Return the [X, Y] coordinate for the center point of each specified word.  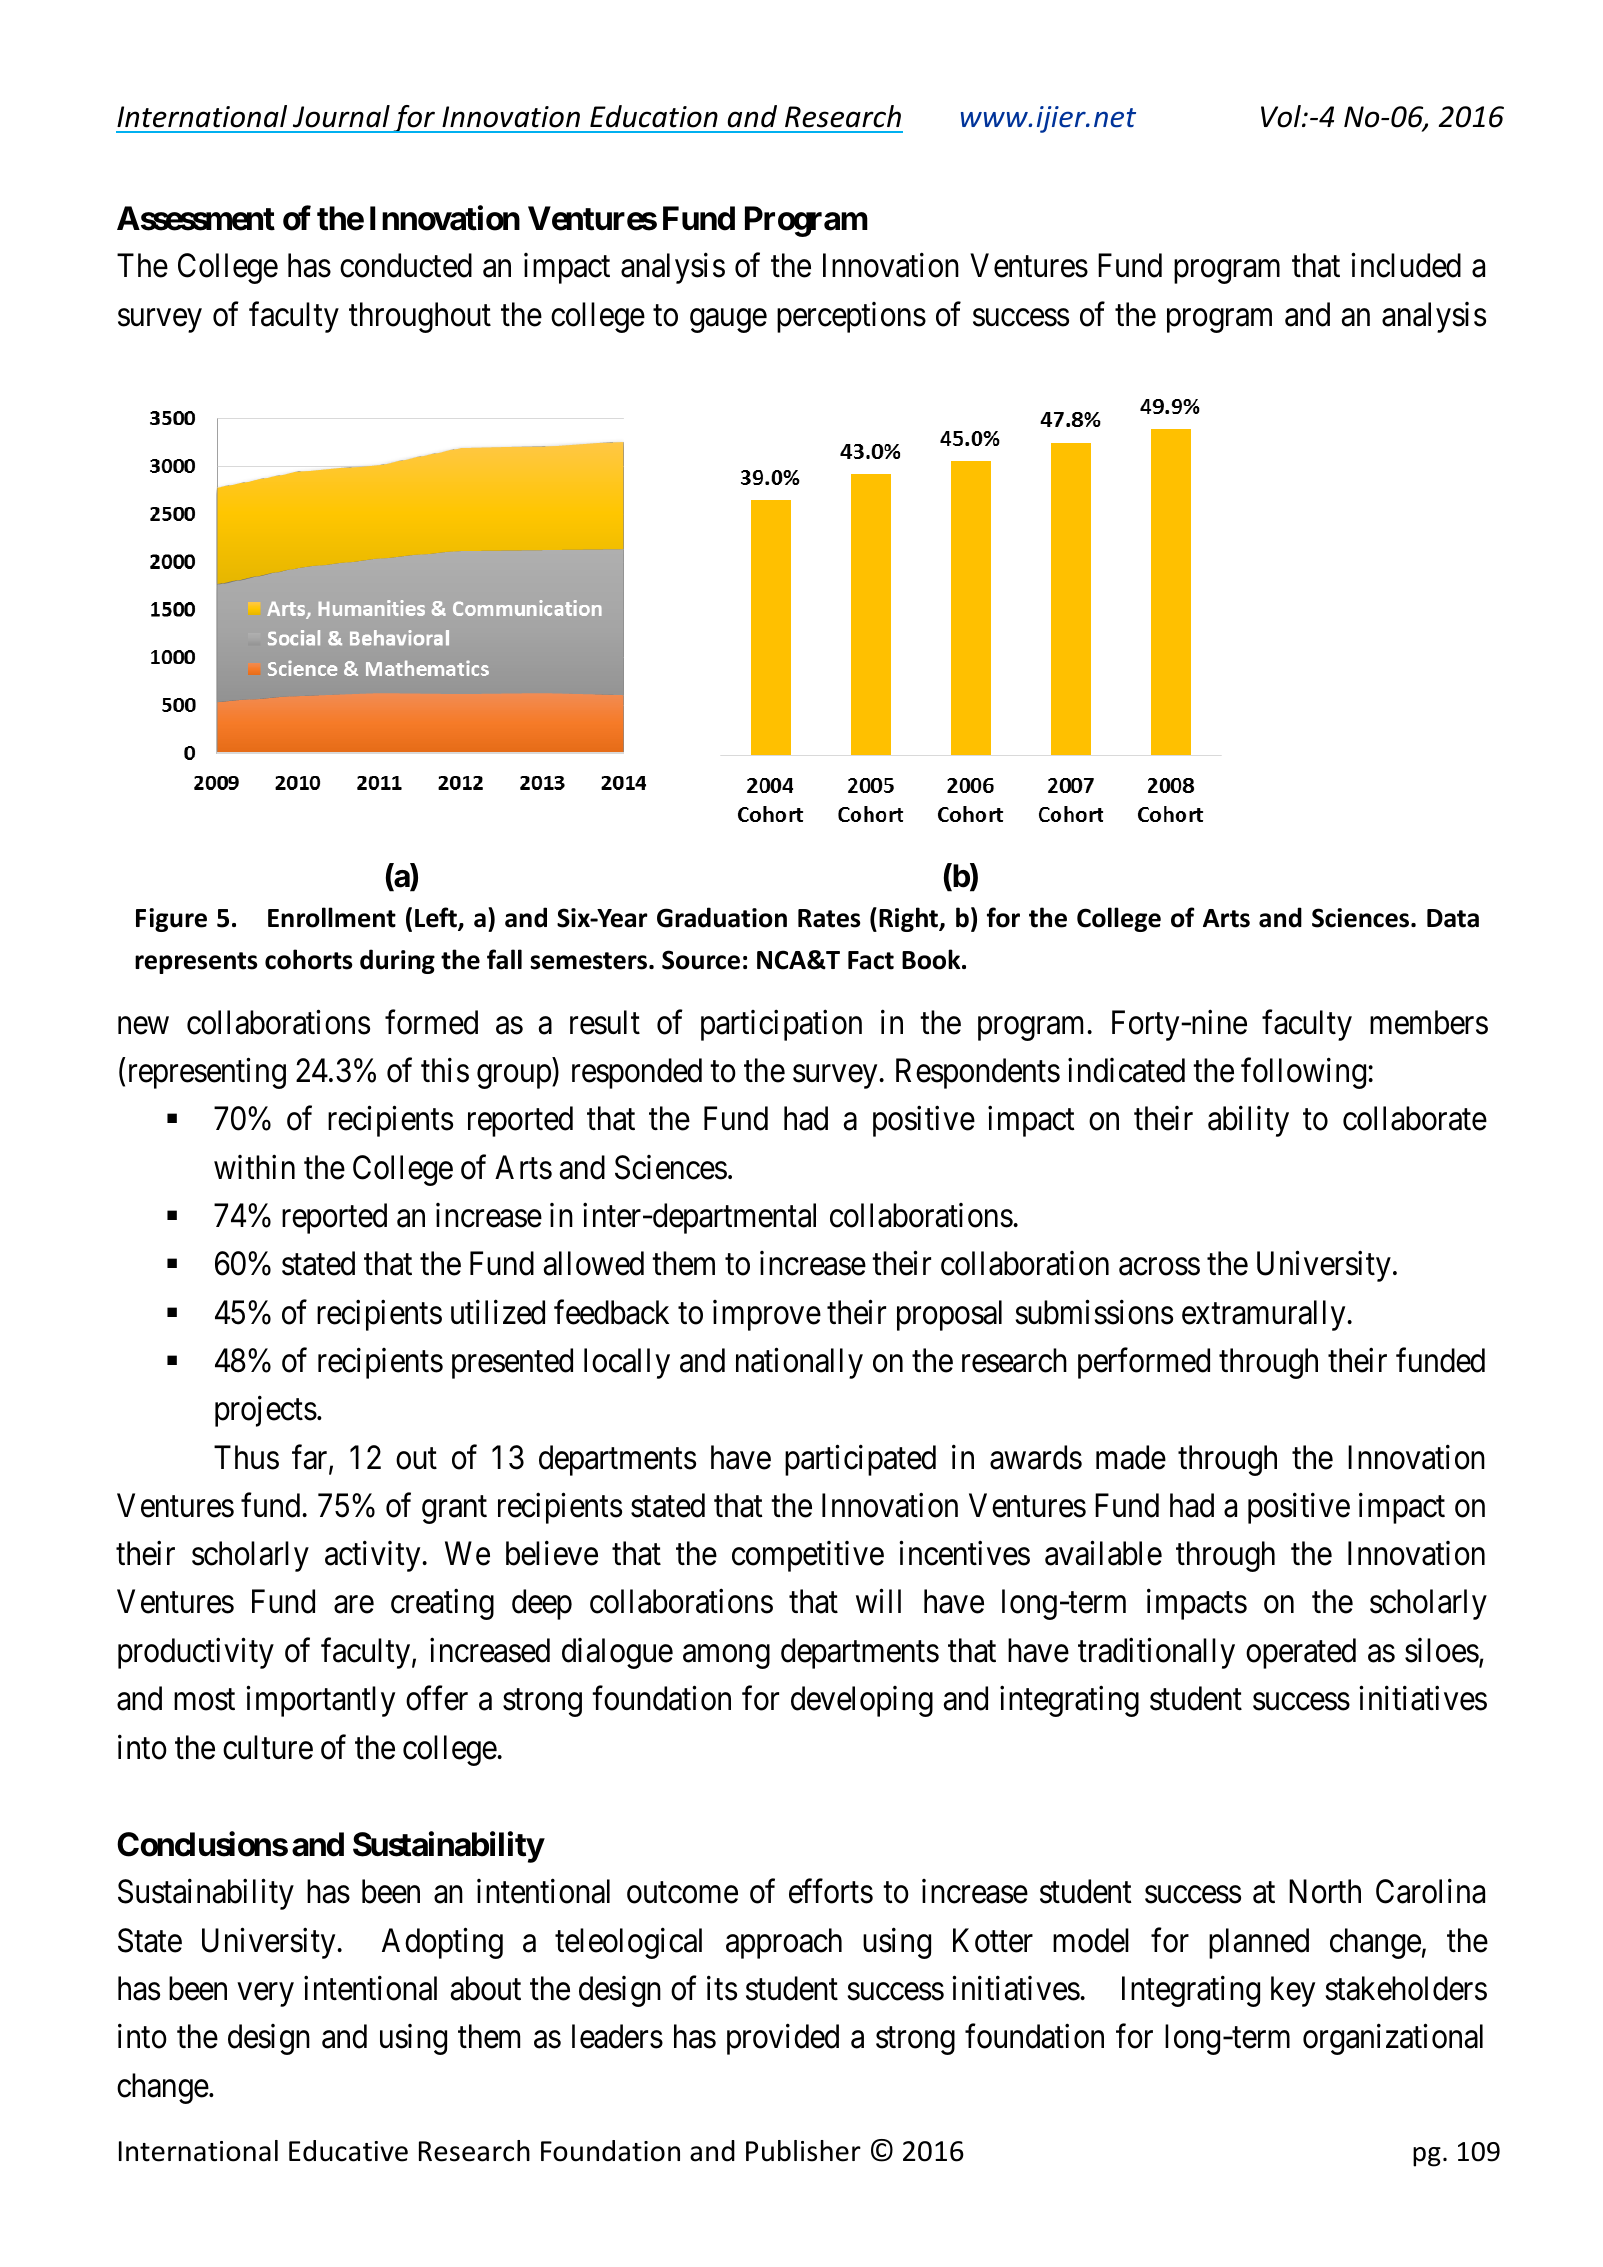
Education [654, 116]
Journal [341, 116]
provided [783, 2039]
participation [781, 1025]
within [254, 1167]
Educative [348, 2151]
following [1305, 1073]
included [1406, 265]
